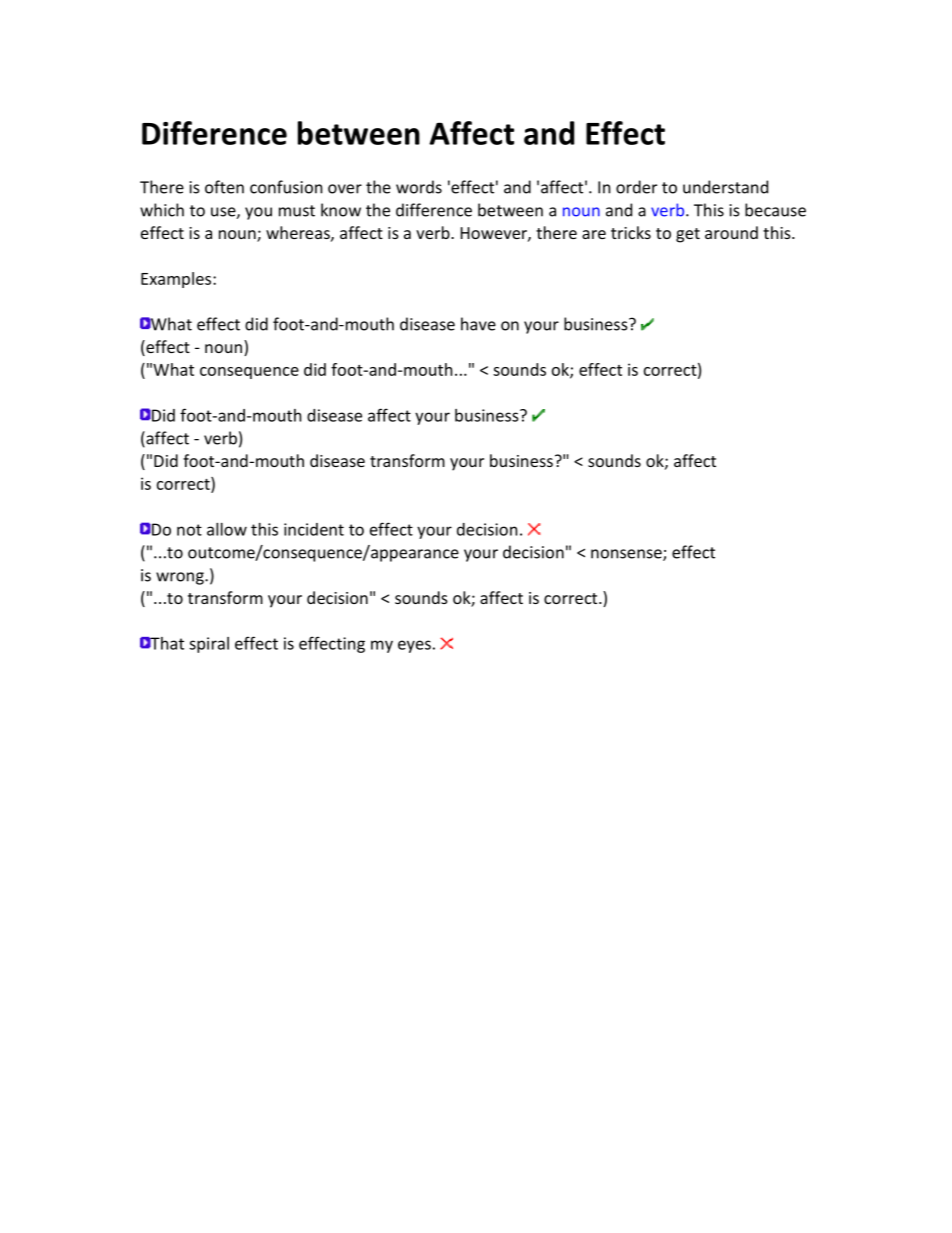  Describe the element at coordinates (688, 235) in the image. I see `get` at that location.
